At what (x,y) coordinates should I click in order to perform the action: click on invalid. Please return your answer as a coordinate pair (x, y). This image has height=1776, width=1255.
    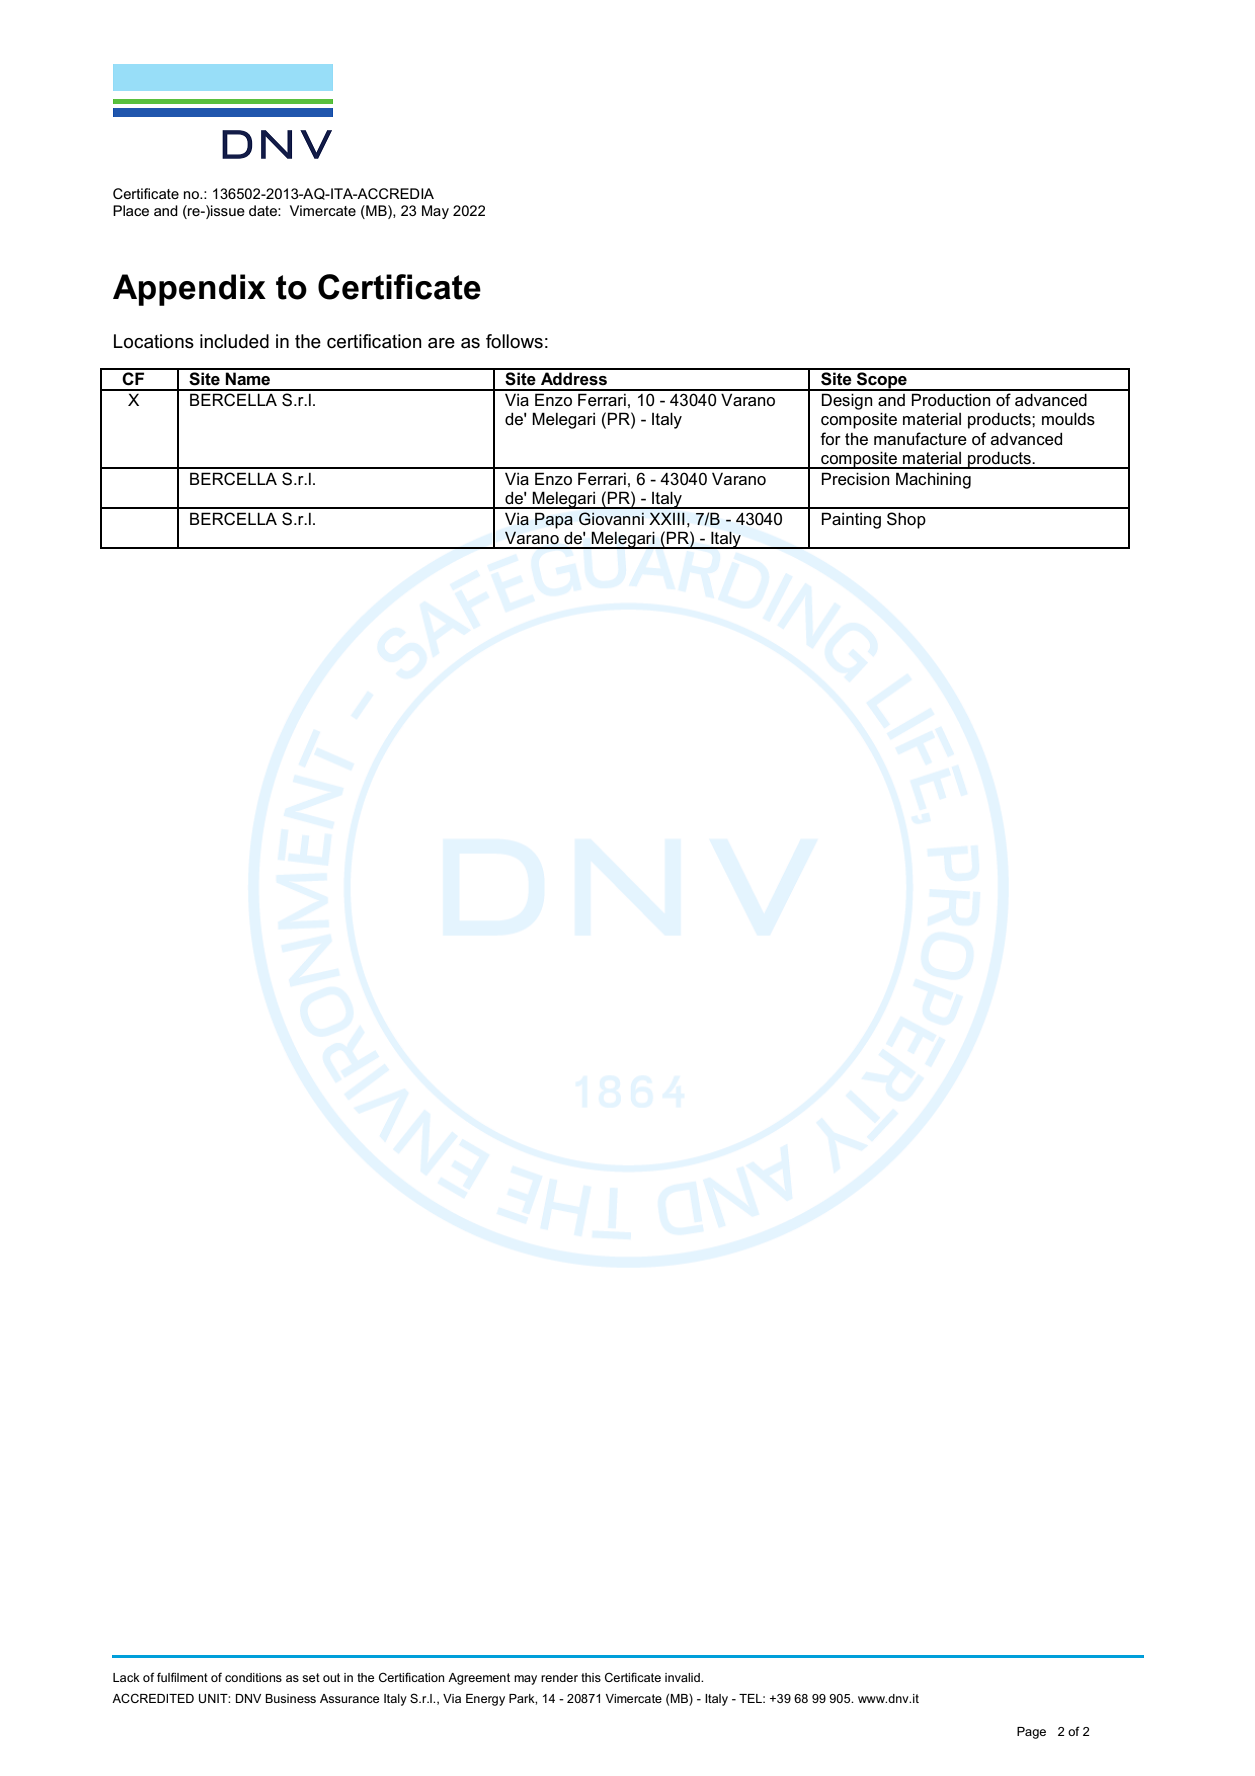
    Looking at the image, I should click on (683, 1677).
